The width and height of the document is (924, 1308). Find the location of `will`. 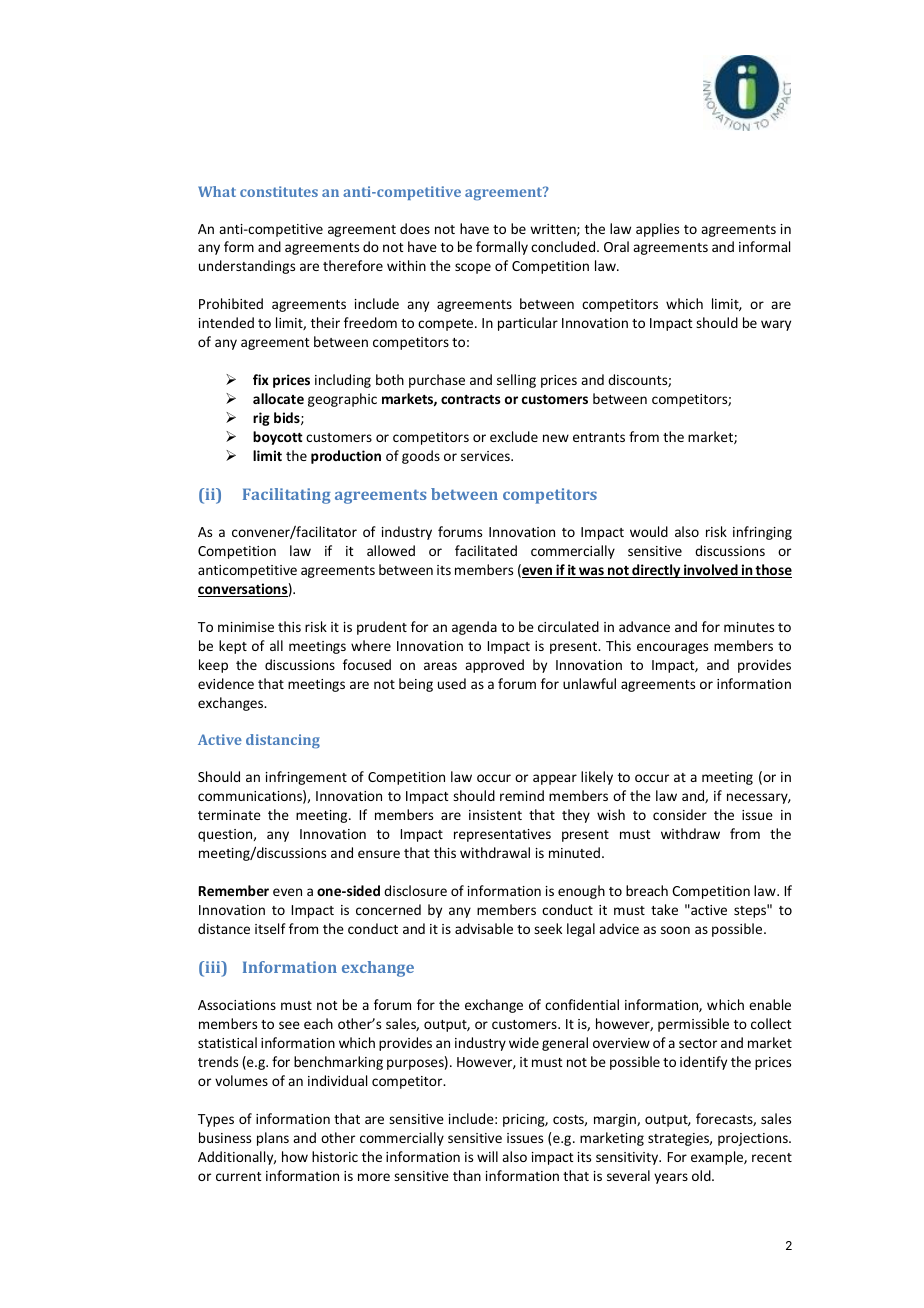

will is located at coordinates (487, 1156).
